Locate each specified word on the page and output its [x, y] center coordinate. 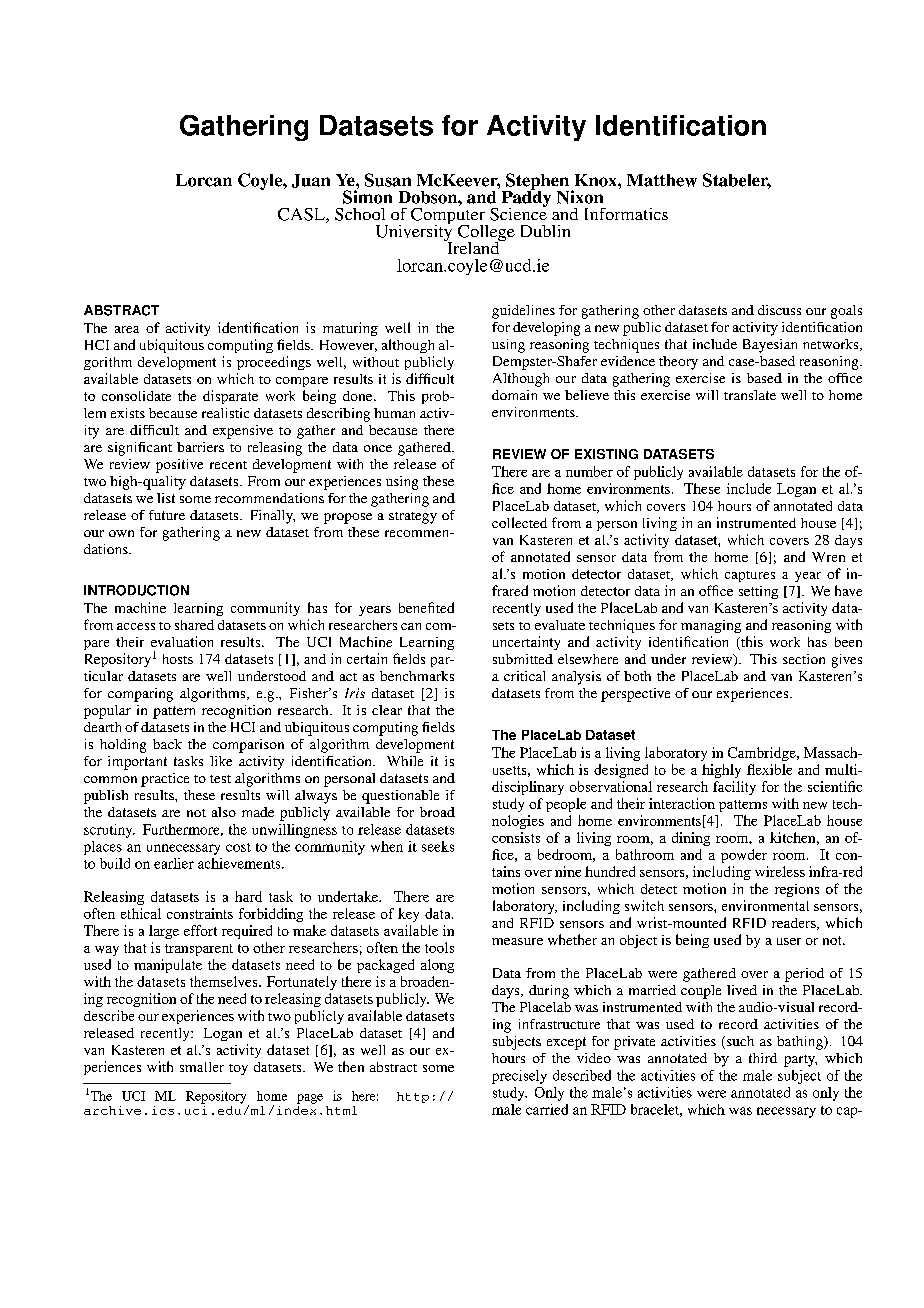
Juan [311, 181]
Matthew [662, 180]
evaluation [182, 641]
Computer [449, 216]
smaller [202, 1067]
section [804, 659]
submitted [523, 659]
